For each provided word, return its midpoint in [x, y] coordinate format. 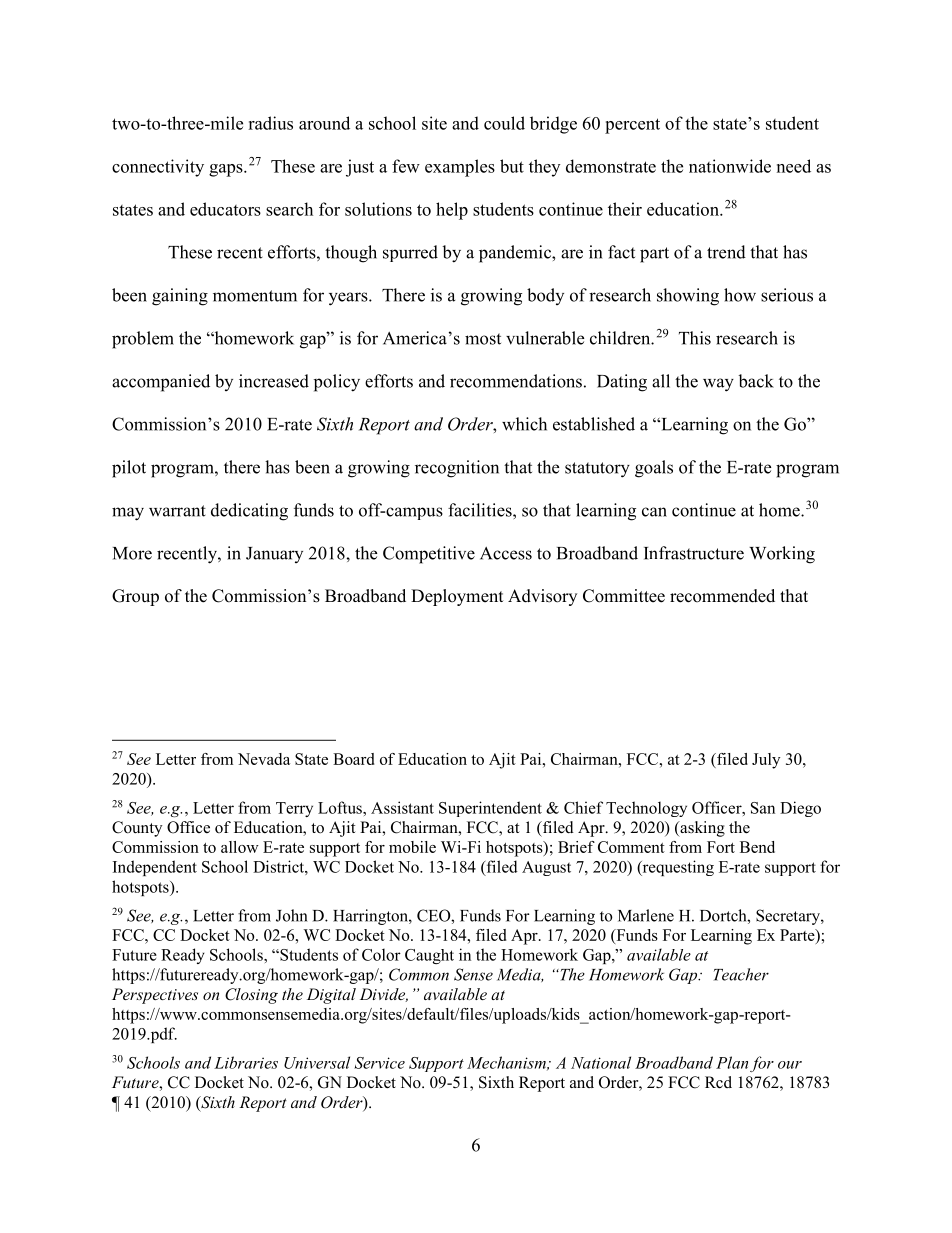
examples [460, 168]
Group [135, 597]
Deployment [457, 597]
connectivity [158, 168]
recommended [722, 596]
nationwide [730, 166]
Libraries [246, 1062]
